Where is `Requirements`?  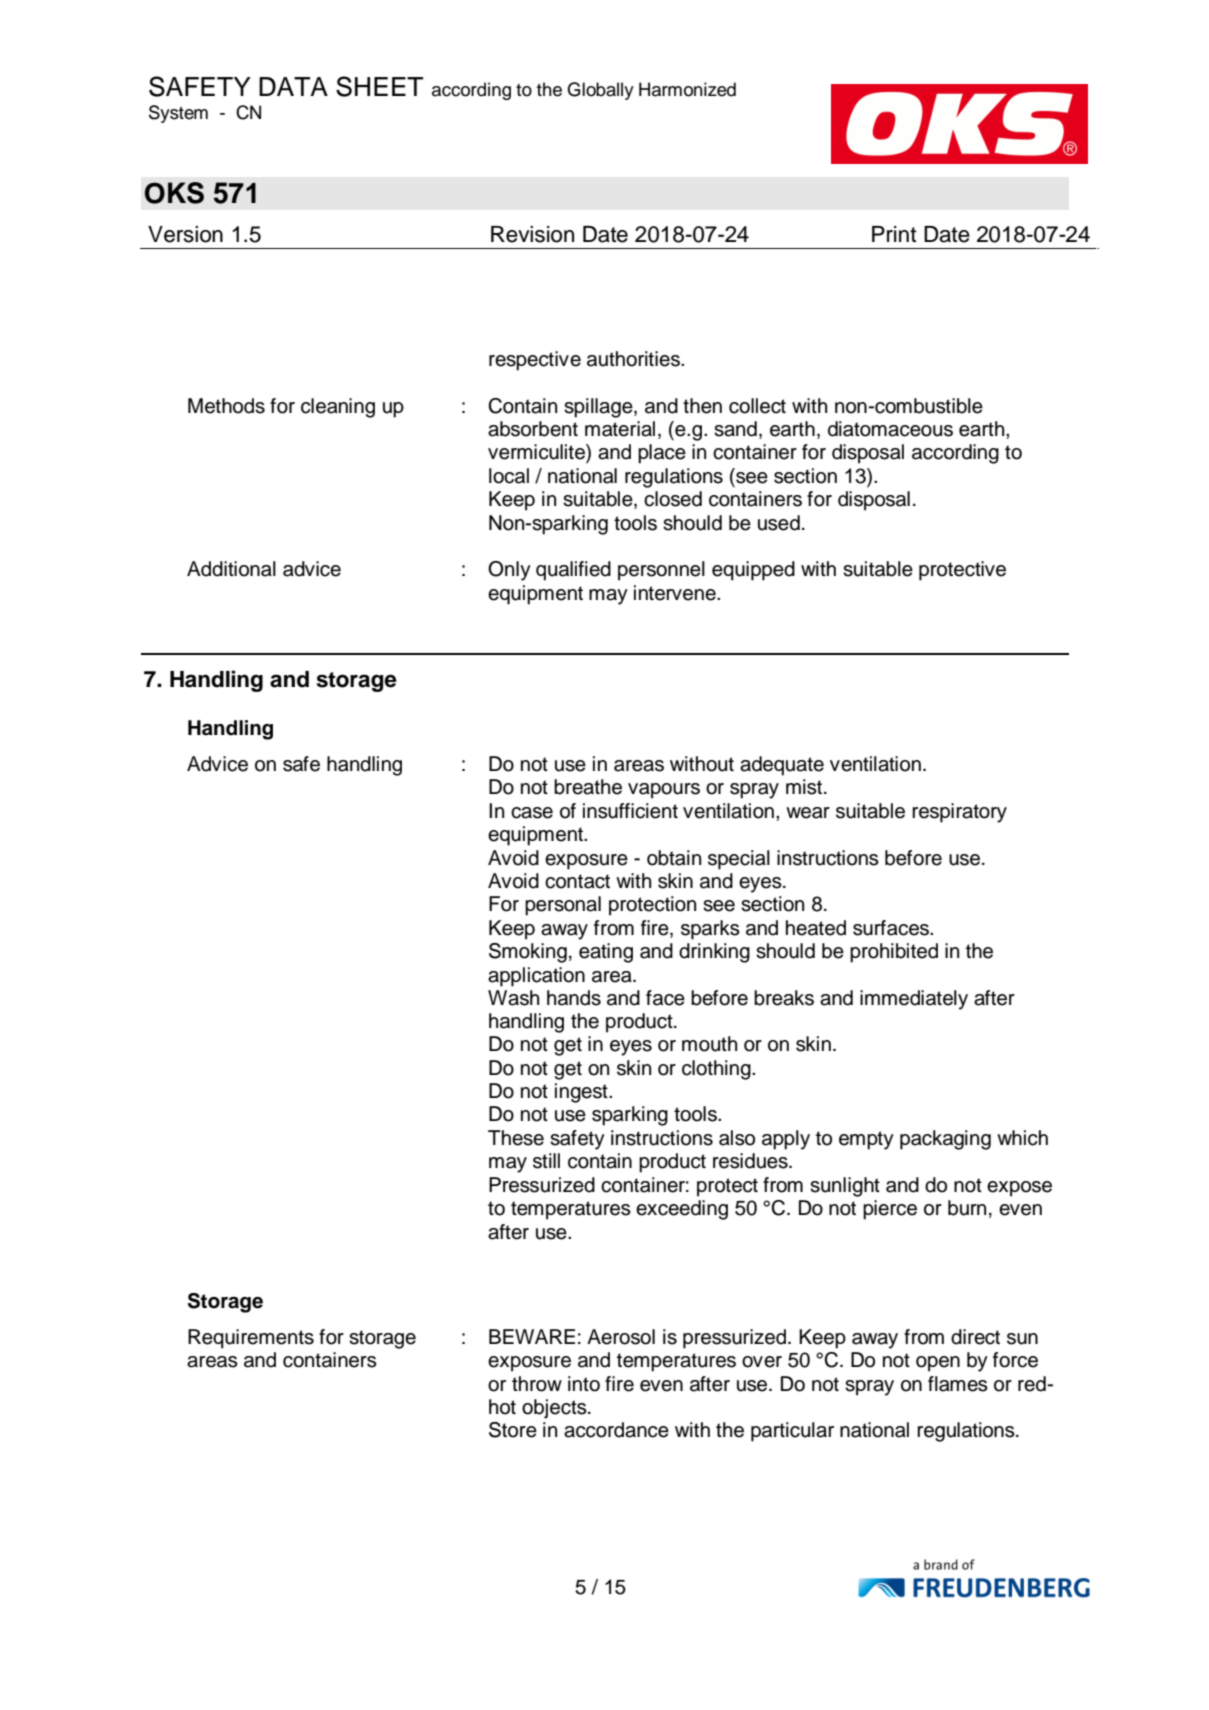
Requirements is located at coordinates (251, 1339).
